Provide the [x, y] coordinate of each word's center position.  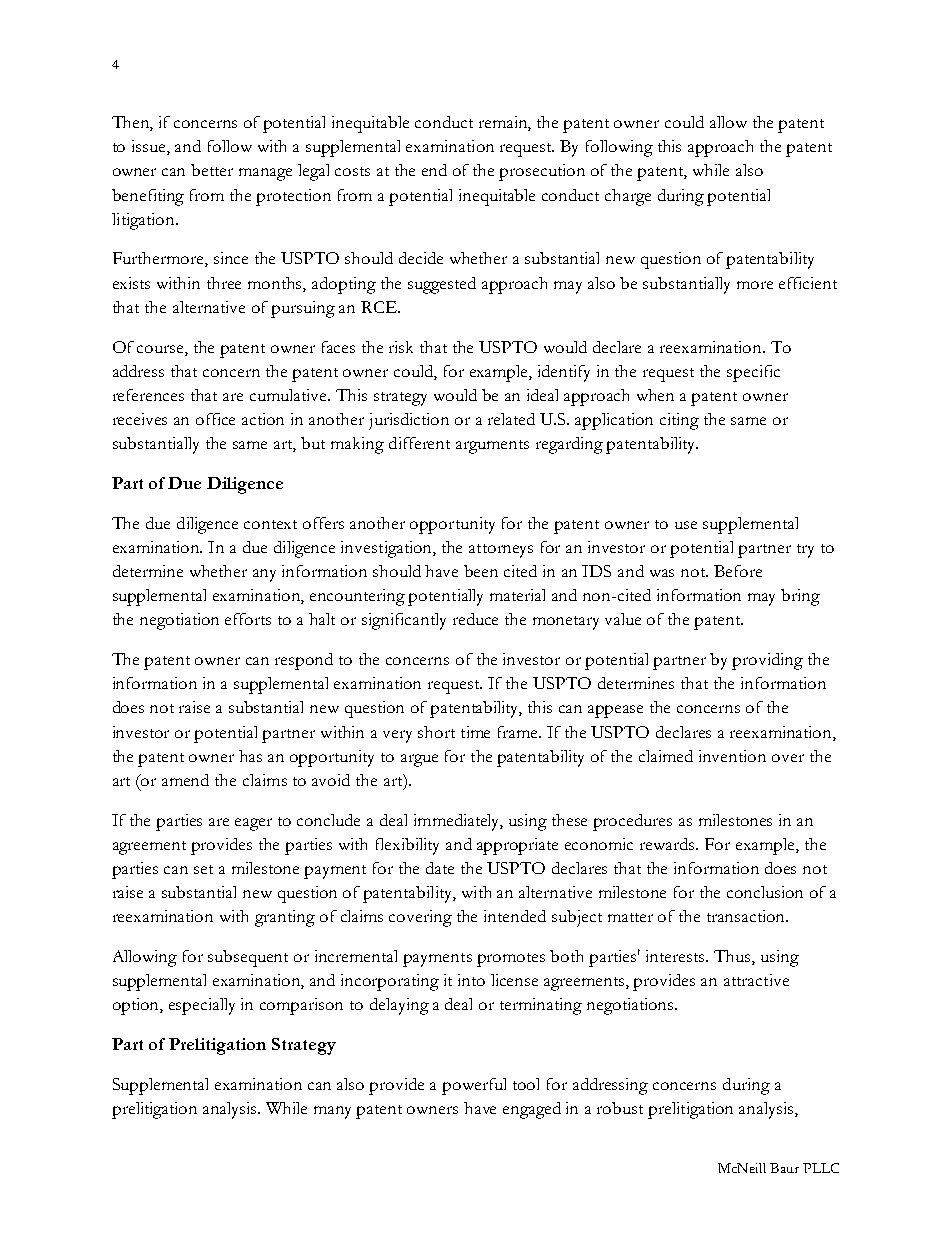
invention [732, 756]
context [270, 524]
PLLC [821, 1168]
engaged [532, 1110]
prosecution [542, 172]
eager [253, 824]
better [212, 170]
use [686, 525]
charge [628, 197]
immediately [458, 822]
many [332, 1112]
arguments [492, 447]
